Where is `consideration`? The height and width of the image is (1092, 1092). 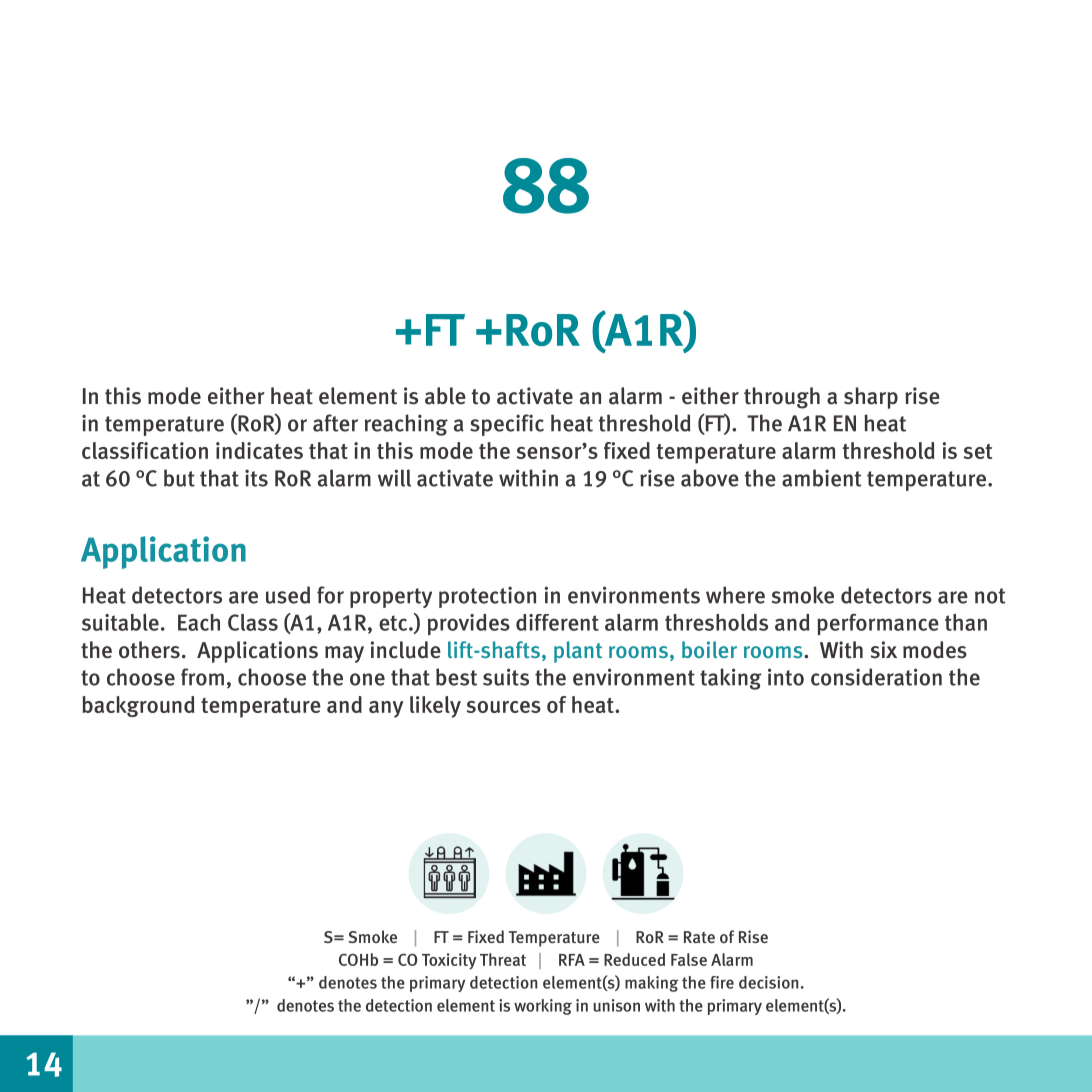
consideration is located at coordinates (876, 677).
